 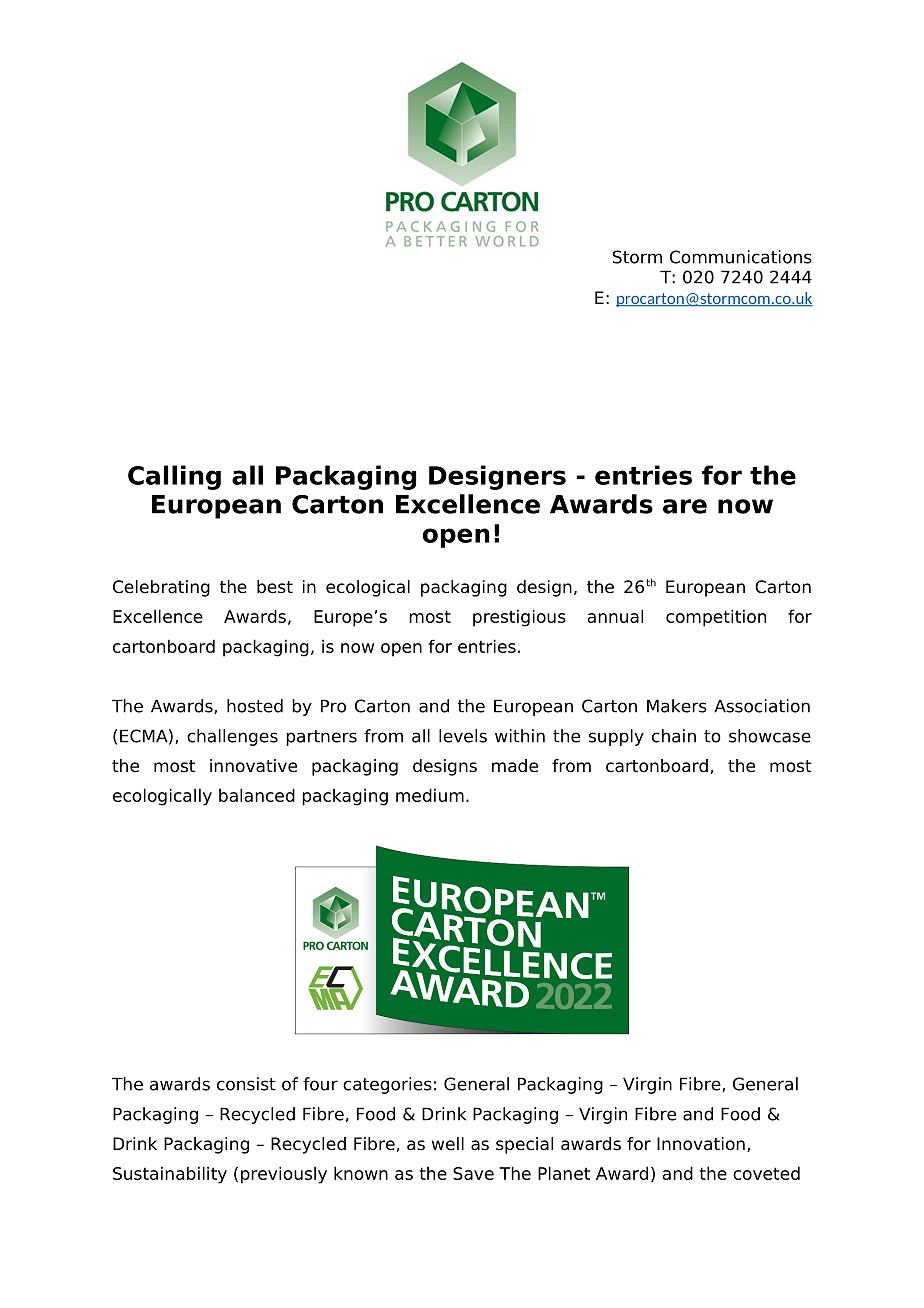 What do you see at coordinates (255, 706) in the screenshot?
I see `hosted` at bounding box center [255, 706].
